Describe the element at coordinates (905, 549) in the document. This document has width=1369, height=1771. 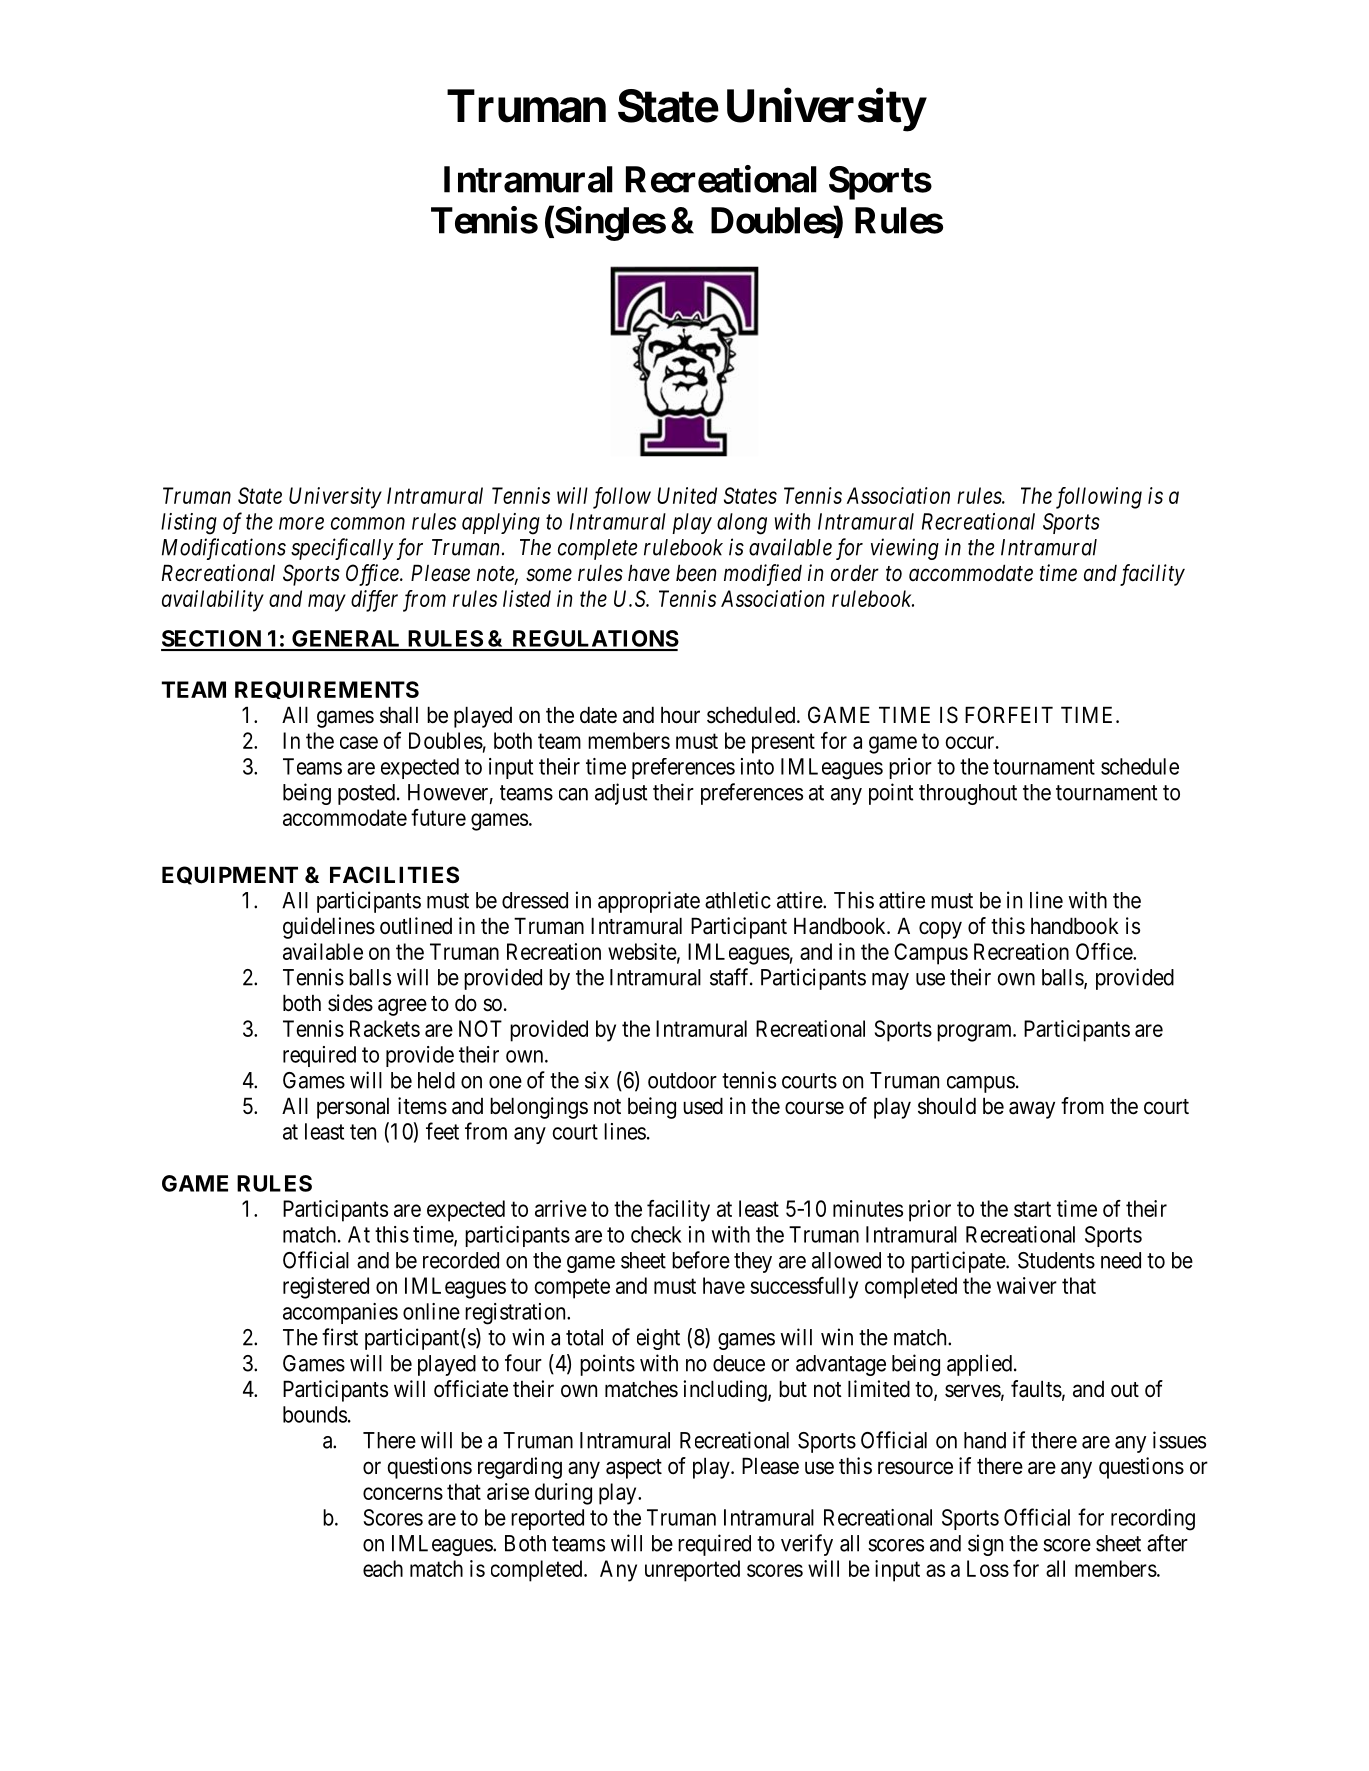
I see `viewing` at that location.
